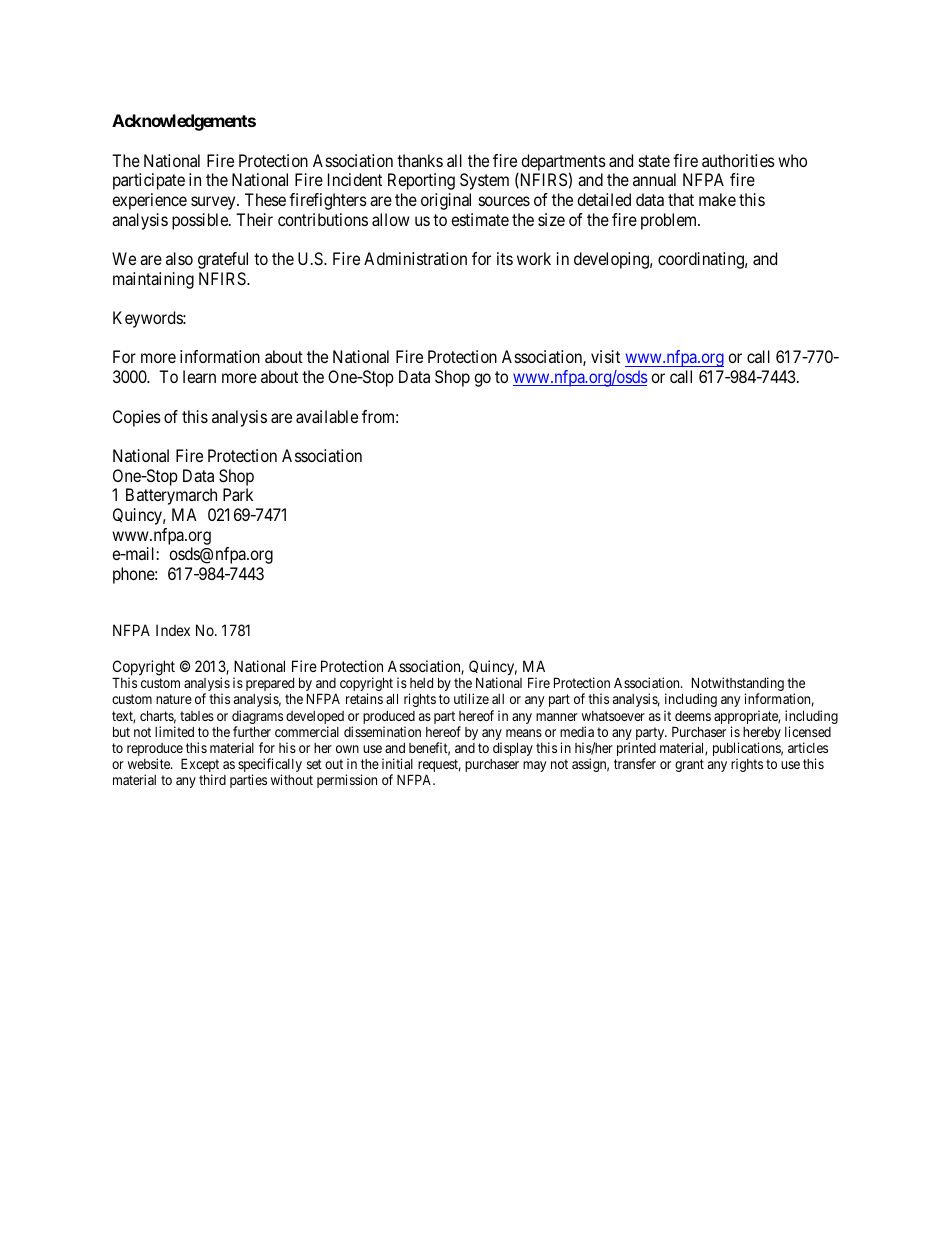 This screenshot has height=1233, width=952. I want to click on Park, so click(238, 494).
